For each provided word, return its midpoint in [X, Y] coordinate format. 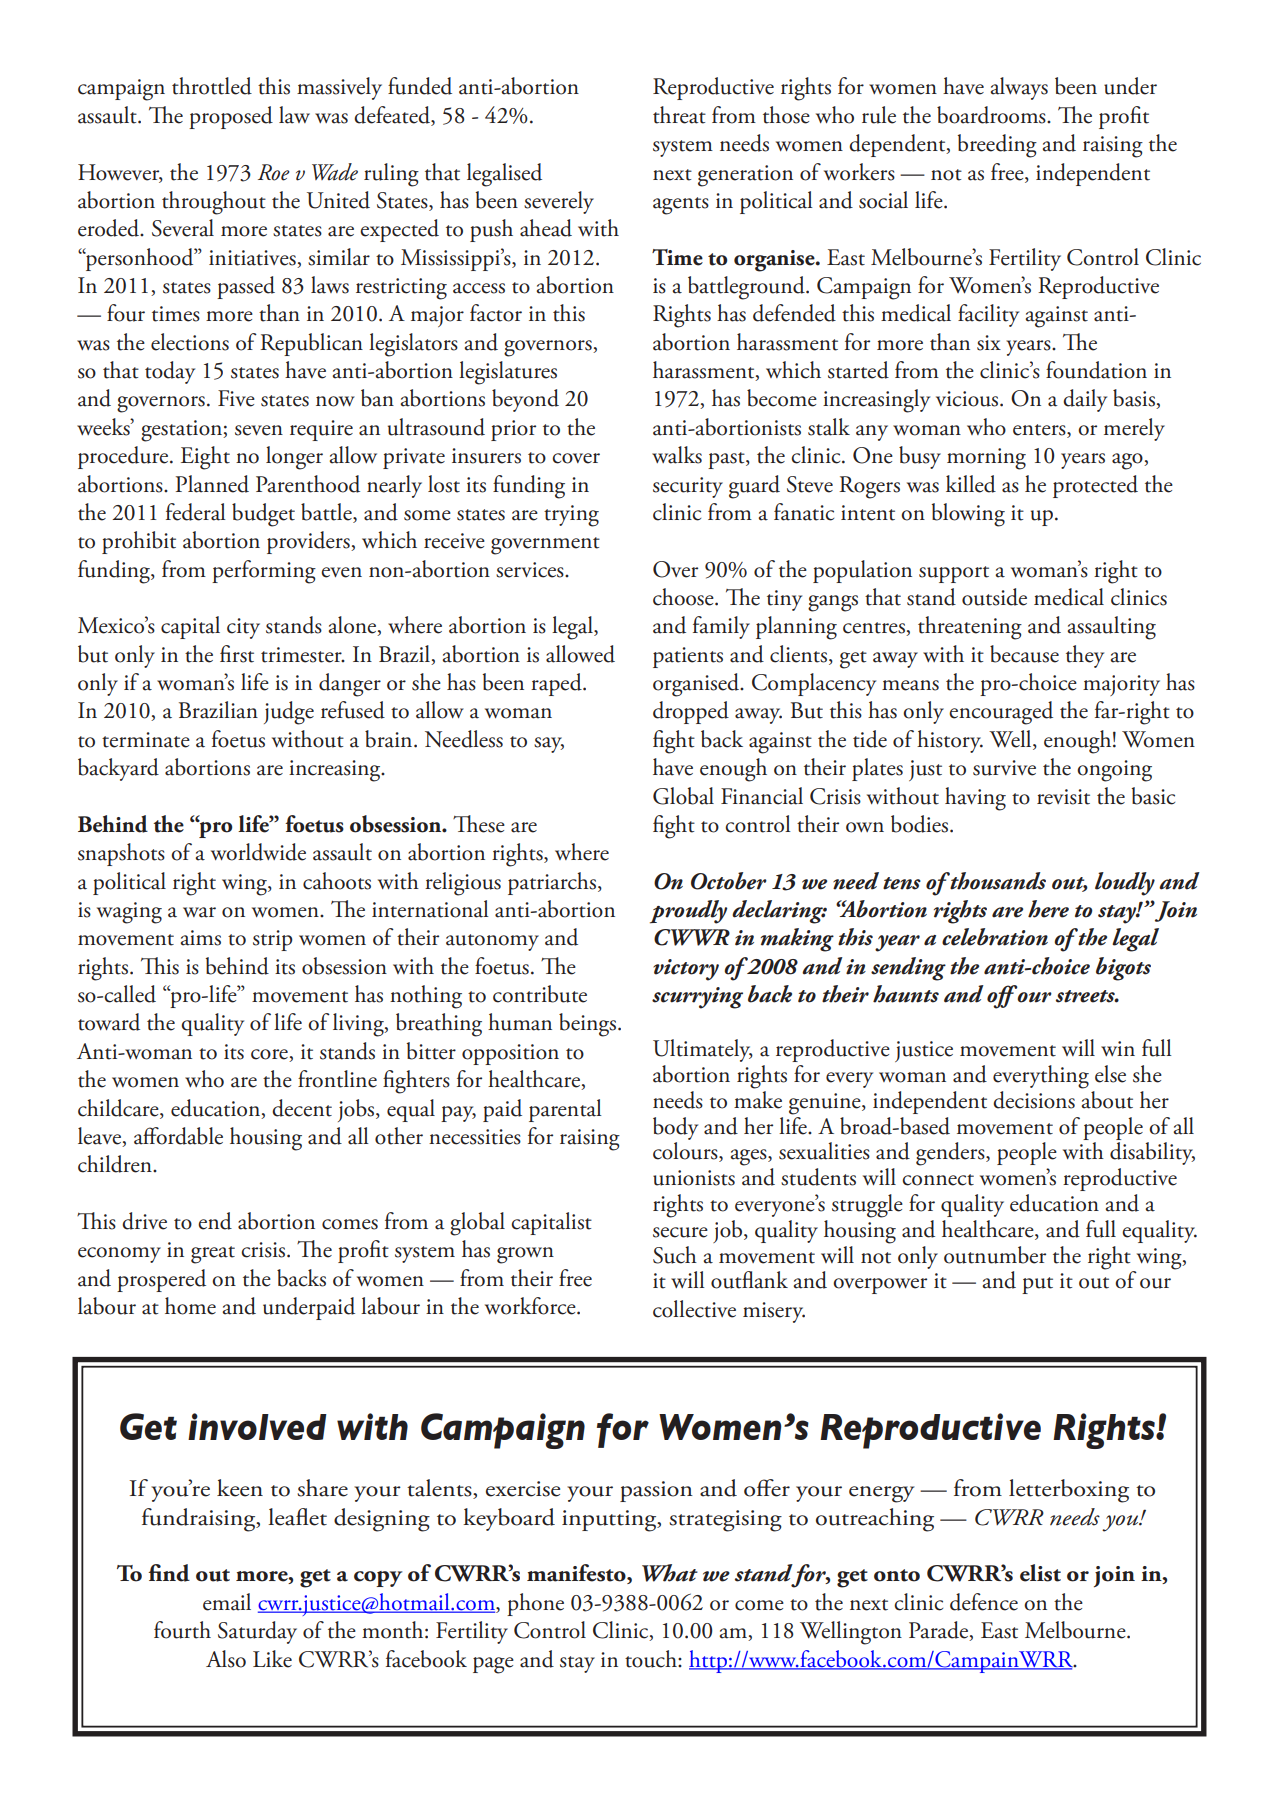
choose [684, 597]
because [1024, 654]
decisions [1034, 1100]
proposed [231, 117]
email [227, 1602]
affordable [178, 1136]
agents [681, 206]
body [675, 1128]
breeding [997, 146]
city [243, 628]
